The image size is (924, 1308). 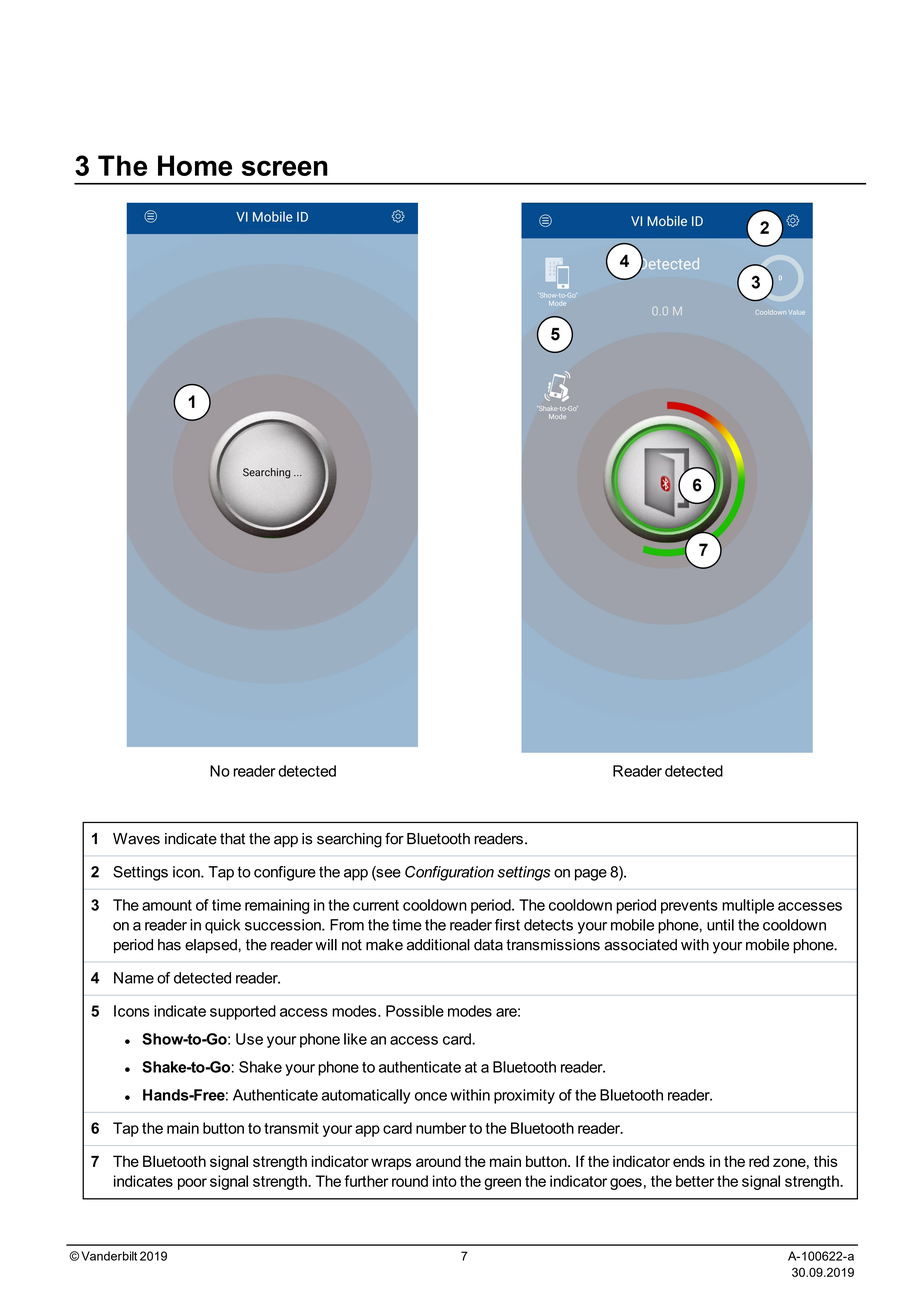 What do you see at coordinates (591, 875) in the screenshot?
I see `page` at bounding box center [591, 875].
